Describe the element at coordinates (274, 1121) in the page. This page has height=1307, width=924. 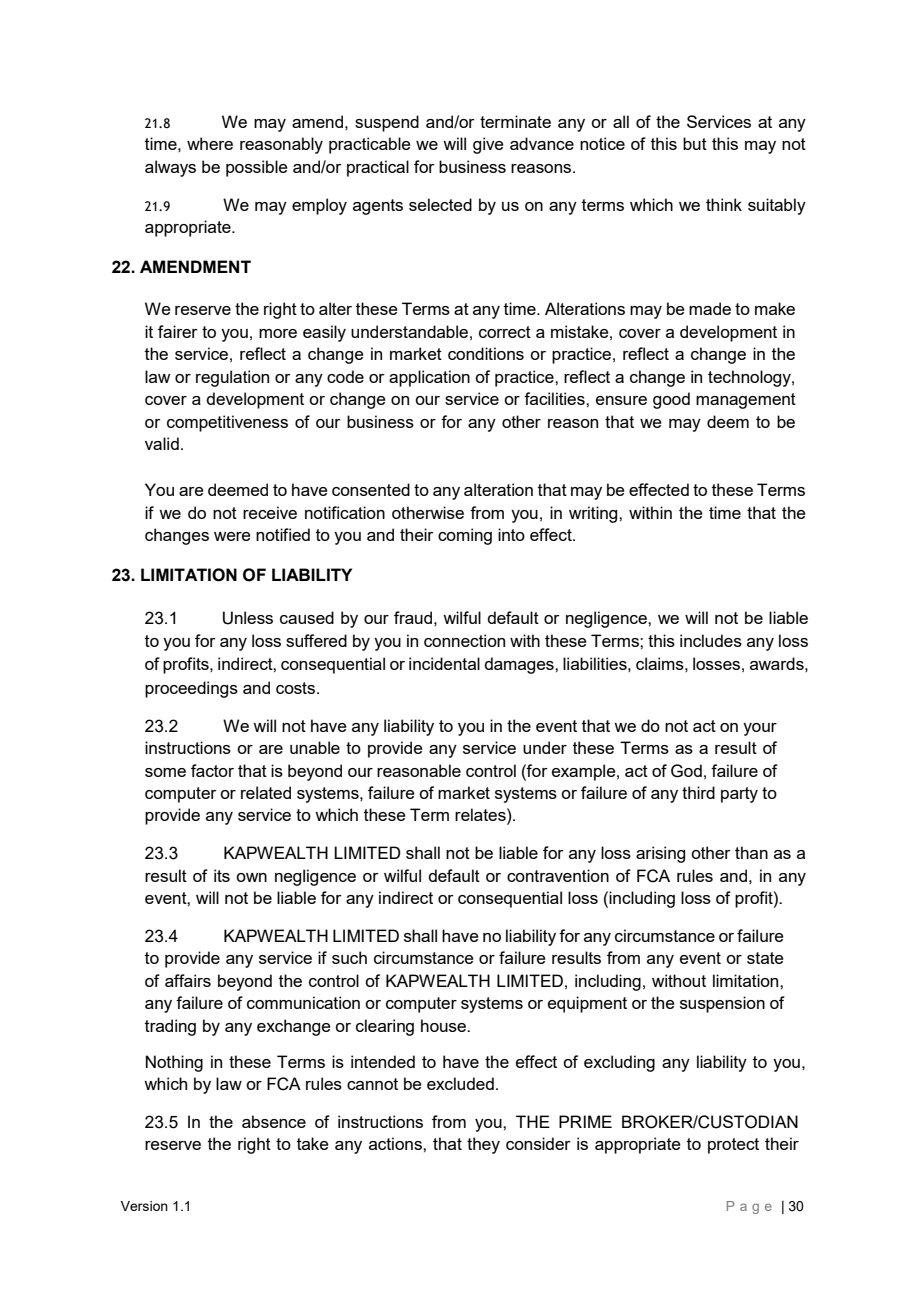
I see `absence` at that location.
